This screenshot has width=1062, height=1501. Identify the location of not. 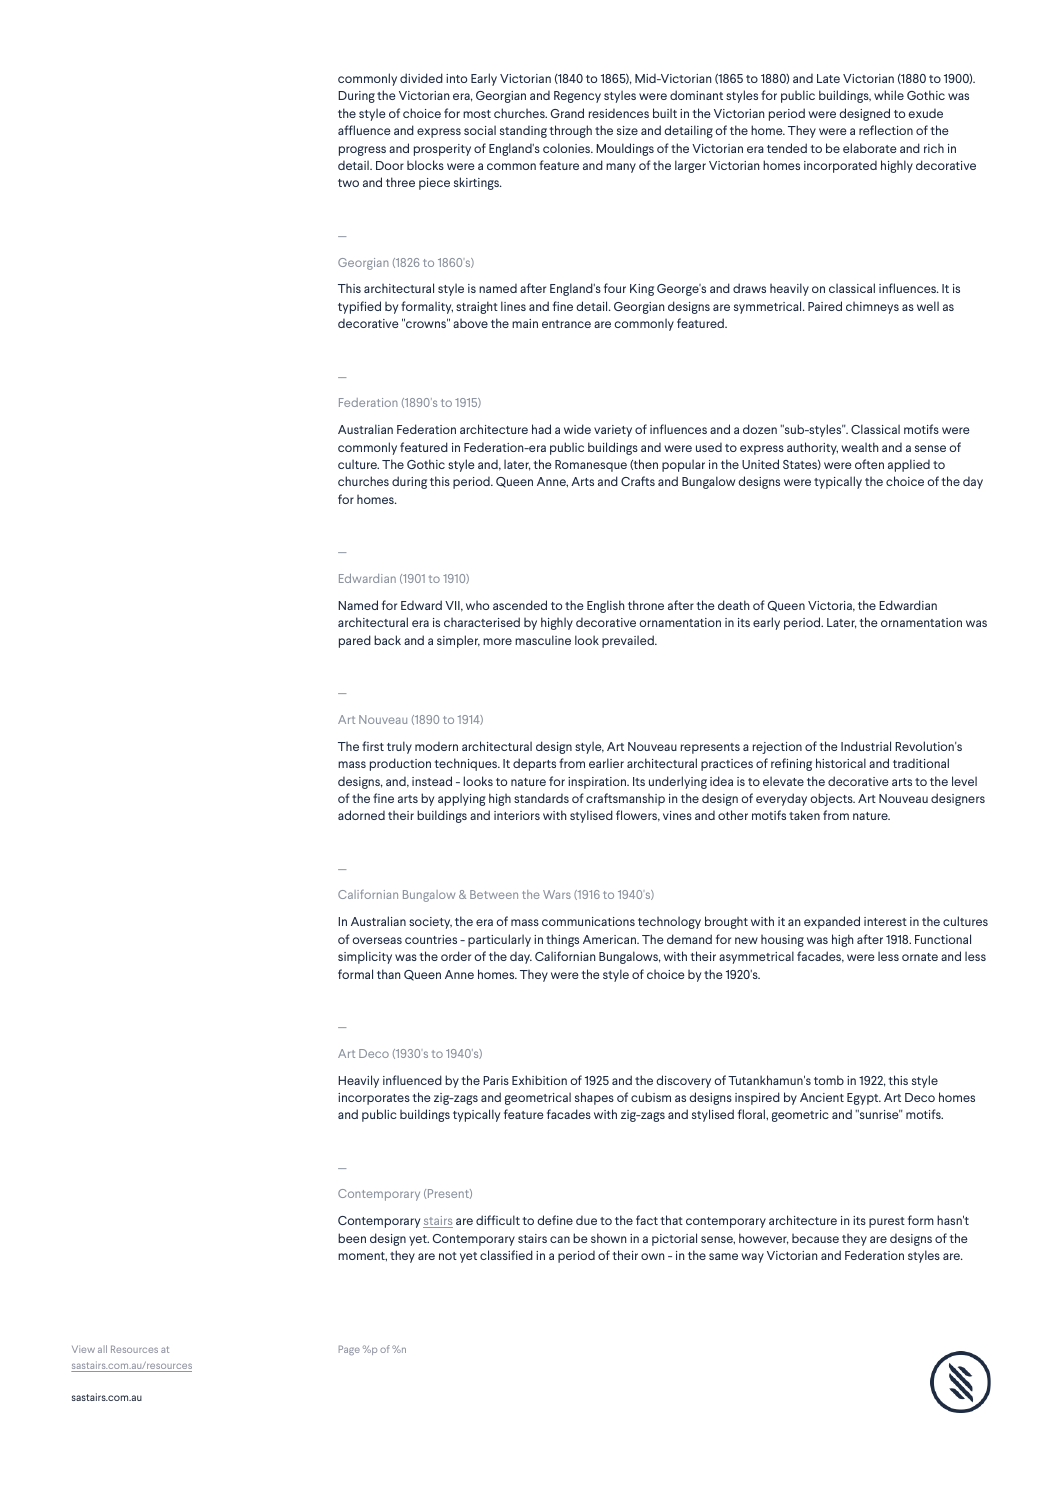
(448, 1256).
